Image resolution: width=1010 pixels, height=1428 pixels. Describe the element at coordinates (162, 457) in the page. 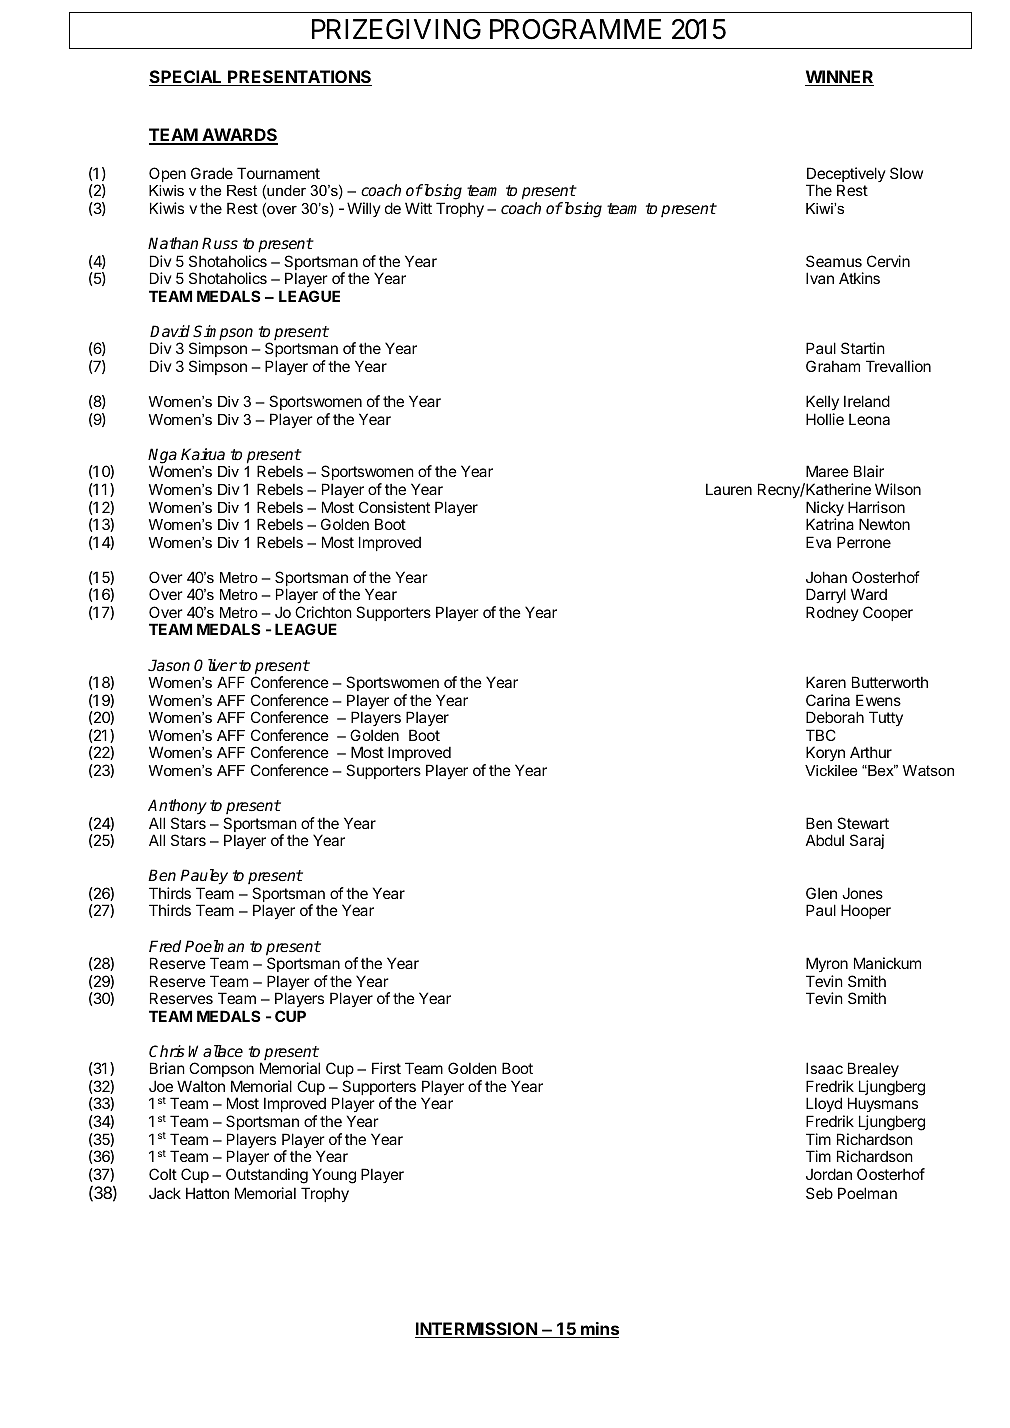

I see `Nga` at that location.
